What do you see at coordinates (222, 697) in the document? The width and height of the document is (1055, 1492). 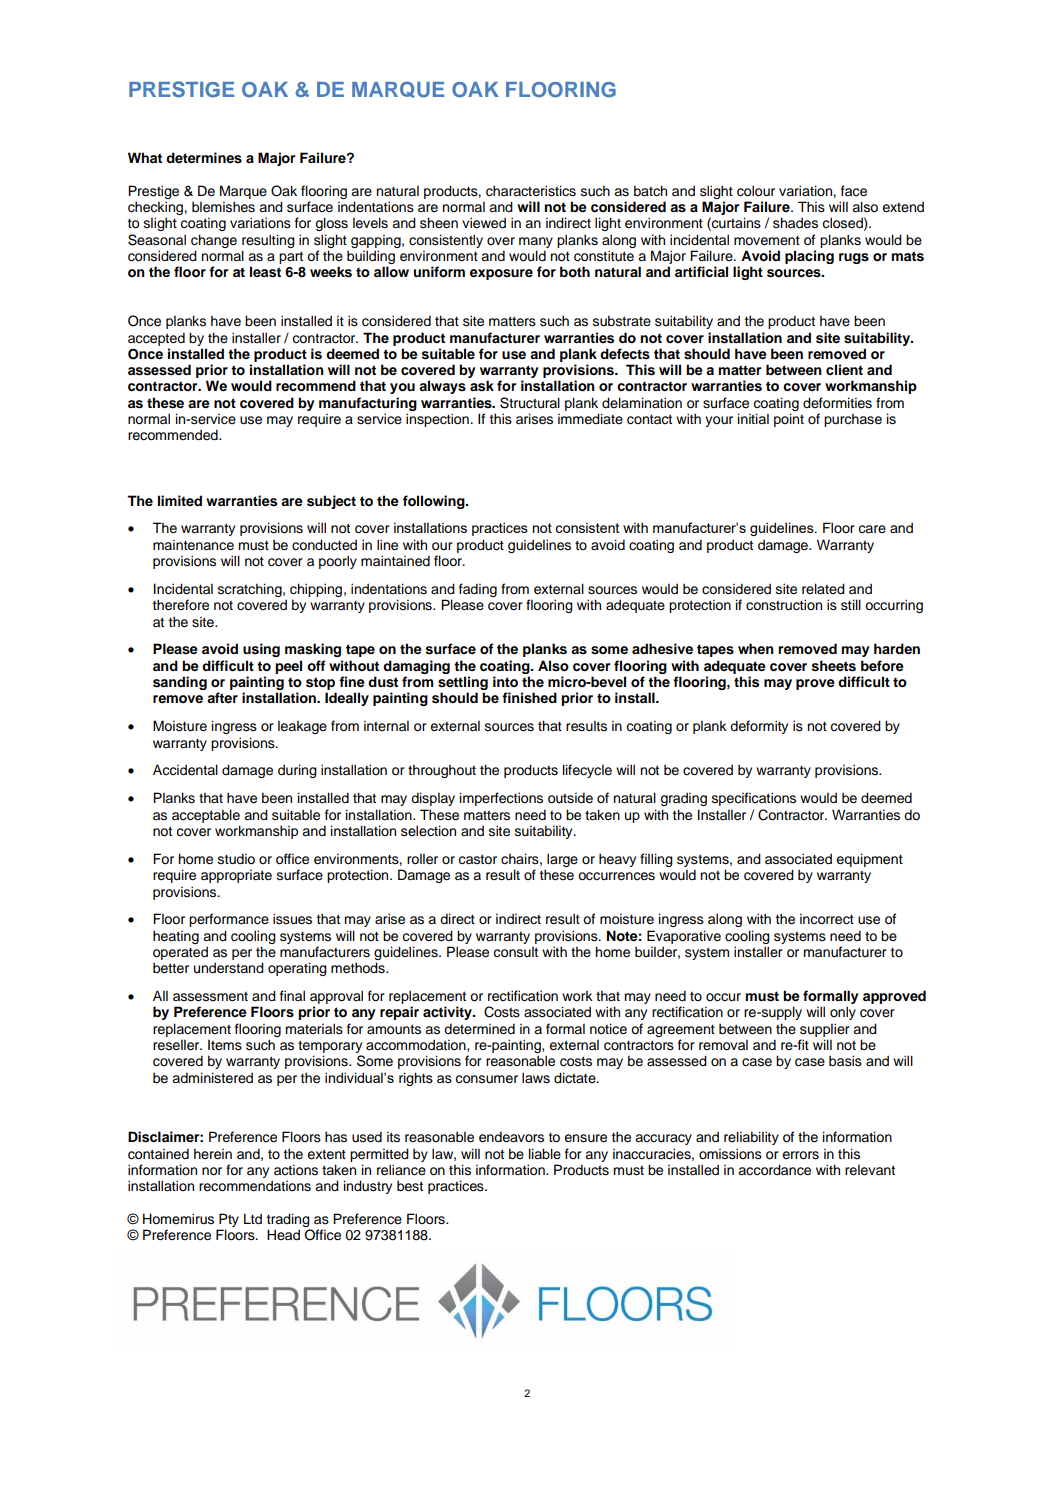 I see `after` at bounding box center [222, 697].
